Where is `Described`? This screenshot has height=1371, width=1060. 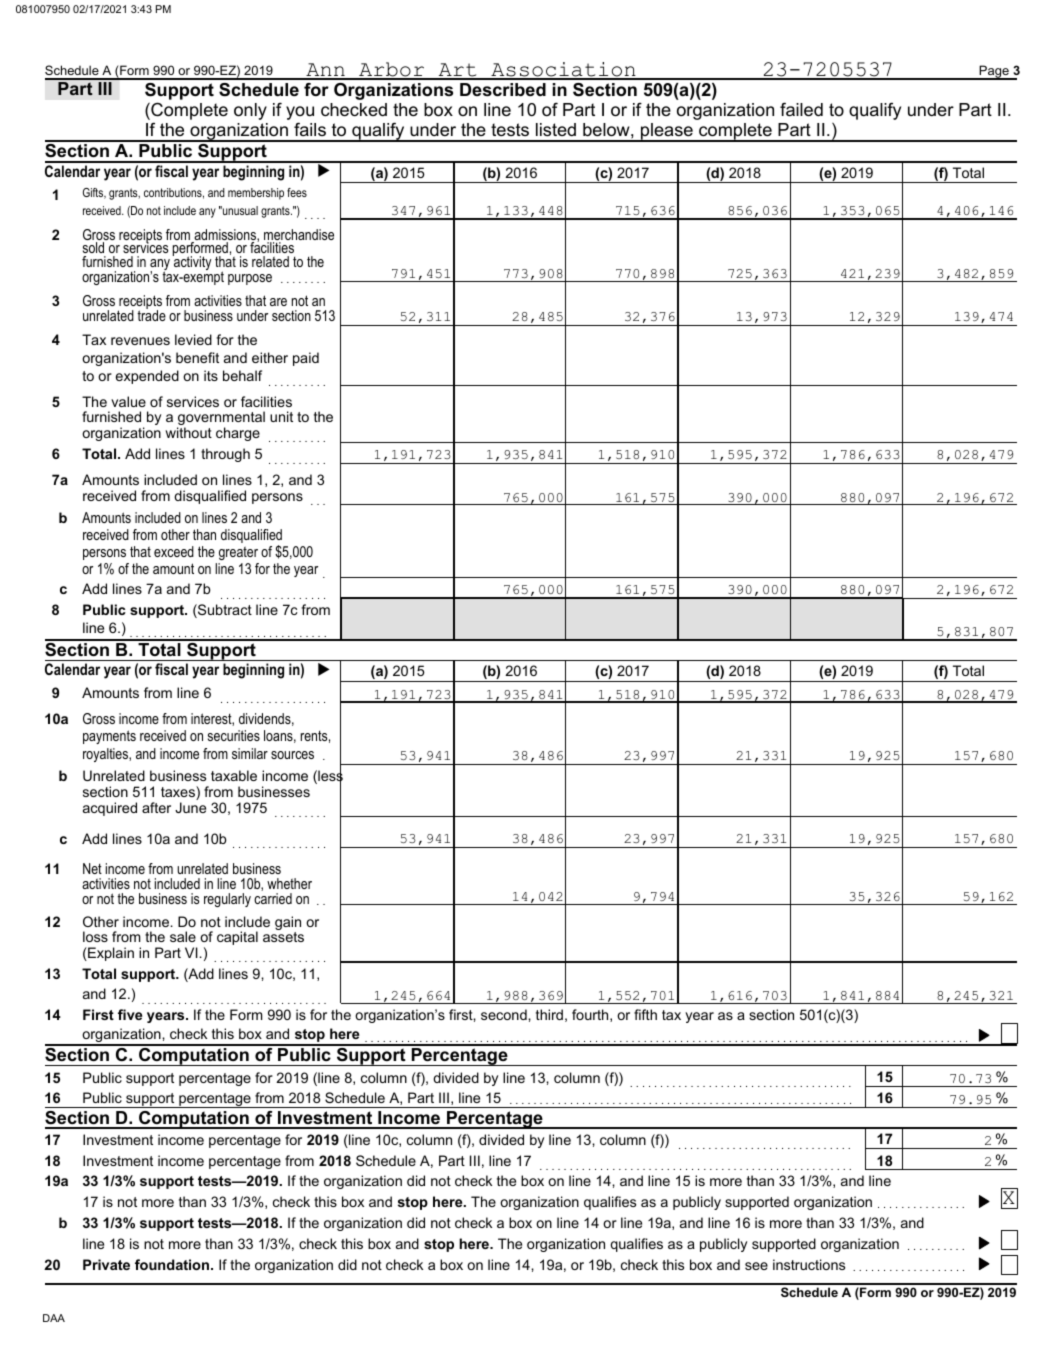
Described is located at coordinates (503, 90).
